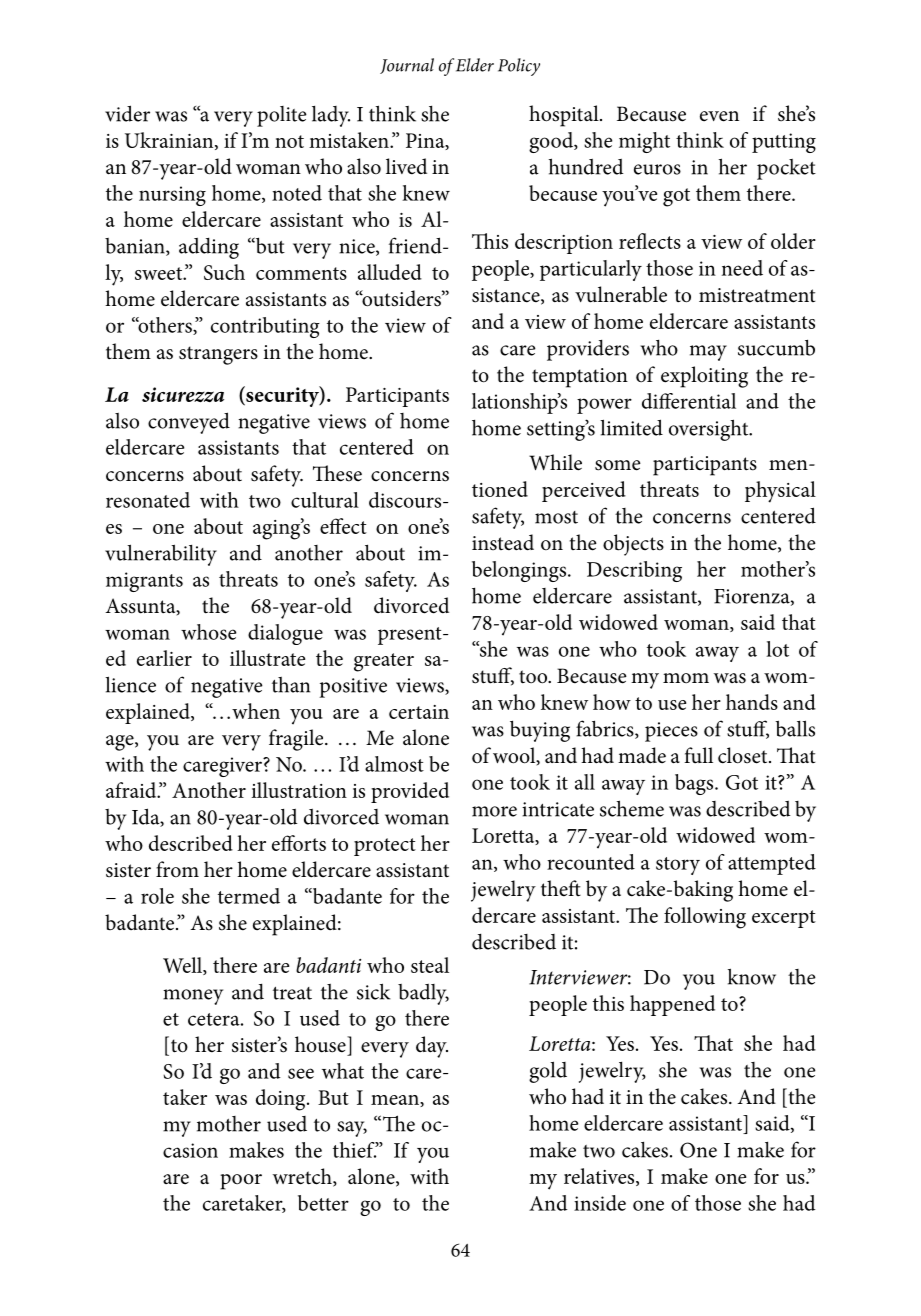  Describe the element at coordinates (218, 355) in the image. I see `strangers` at that location.
